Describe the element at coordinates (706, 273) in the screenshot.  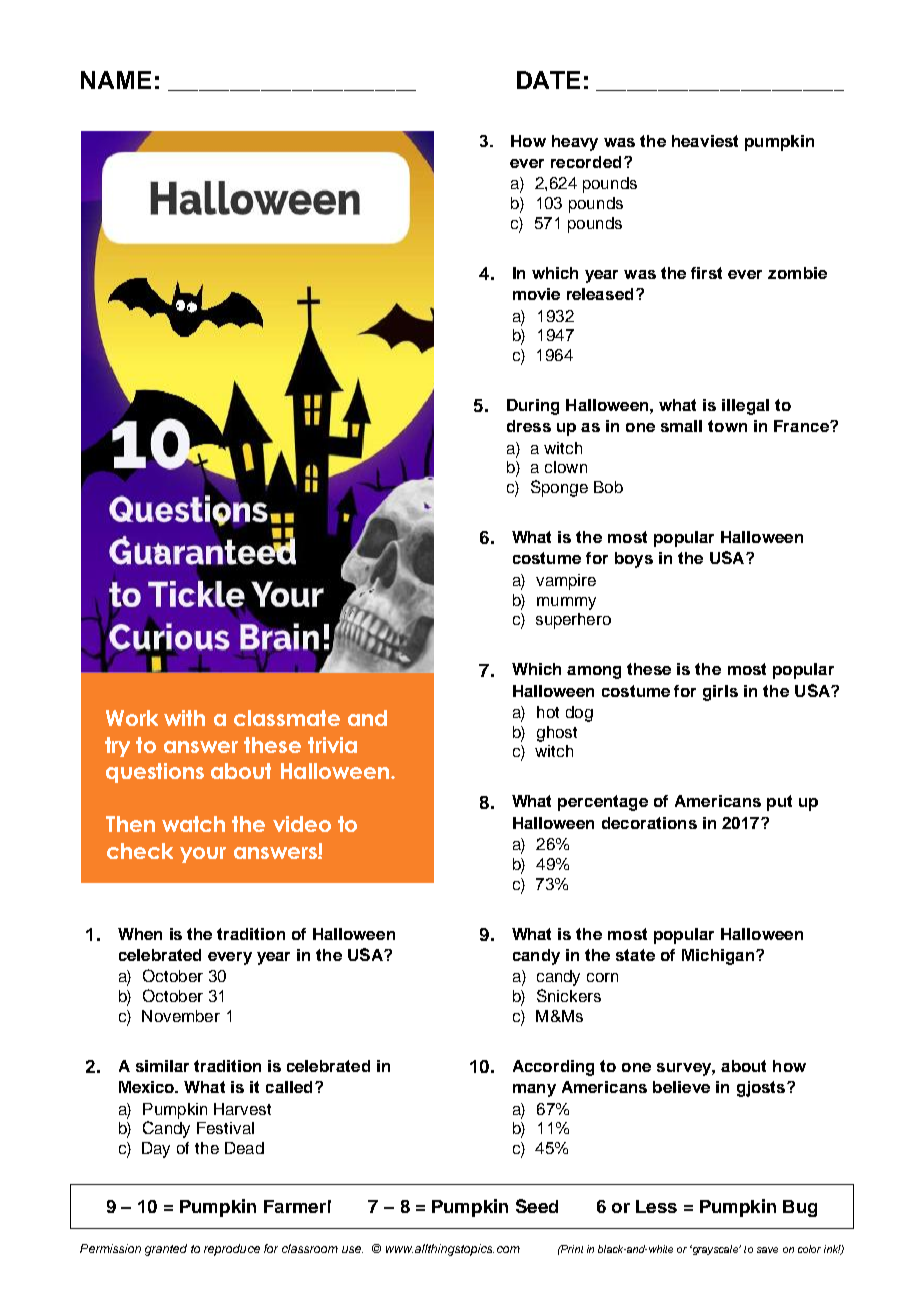
I see `first` at that location.
